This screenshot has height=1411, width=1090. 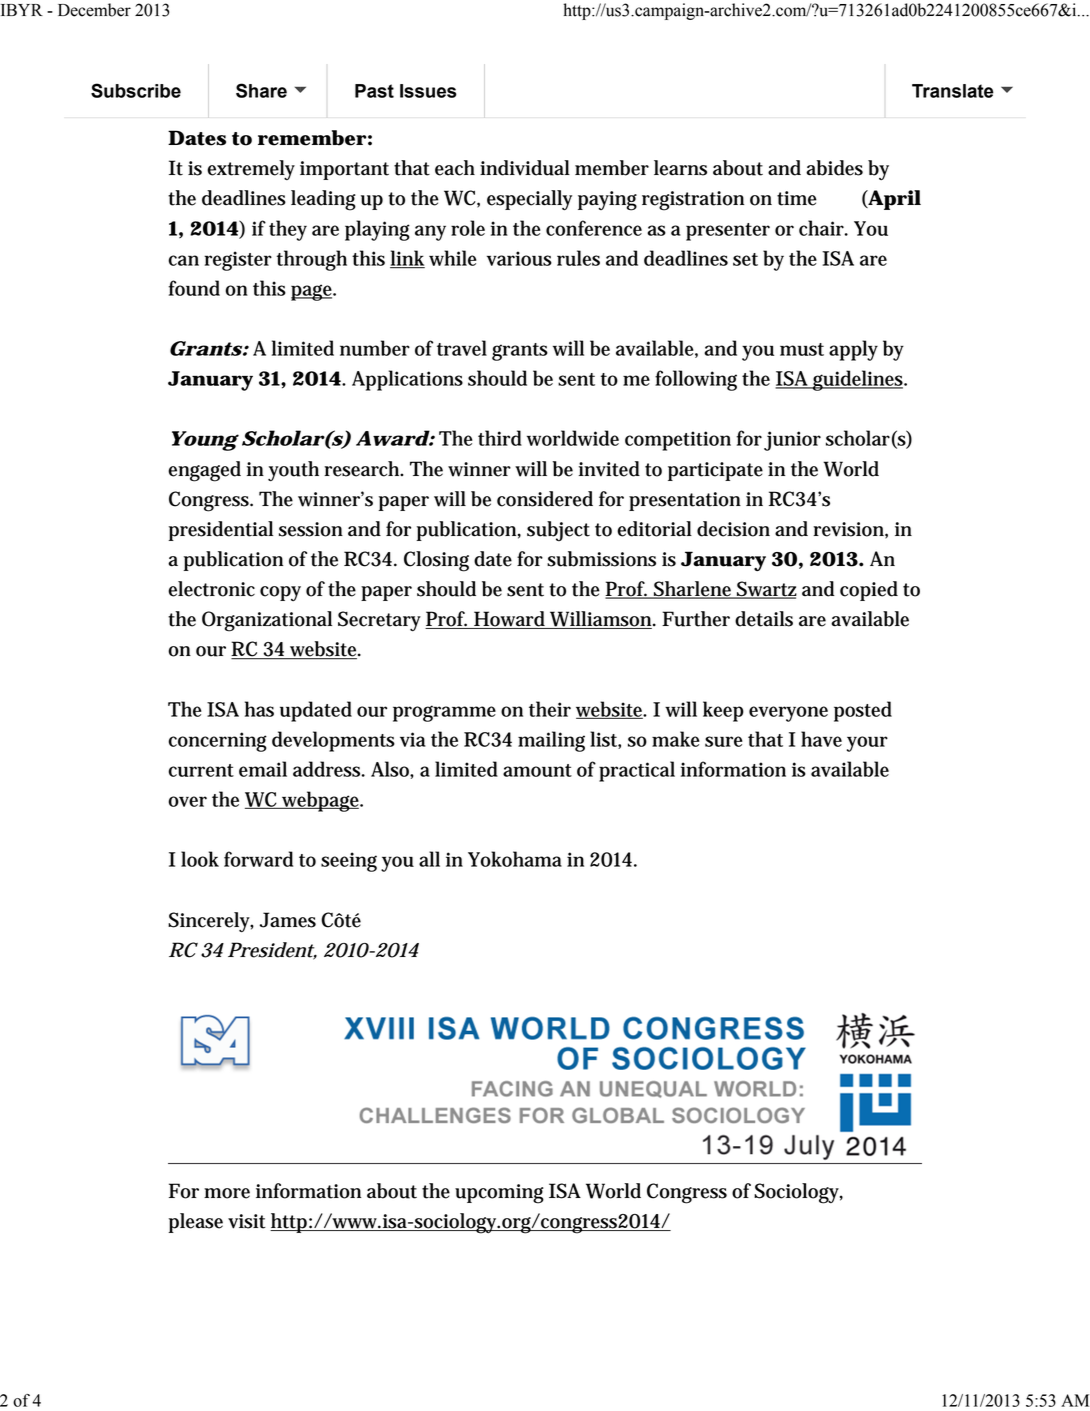 I want to click on more, so click(x=227, y=1193).
